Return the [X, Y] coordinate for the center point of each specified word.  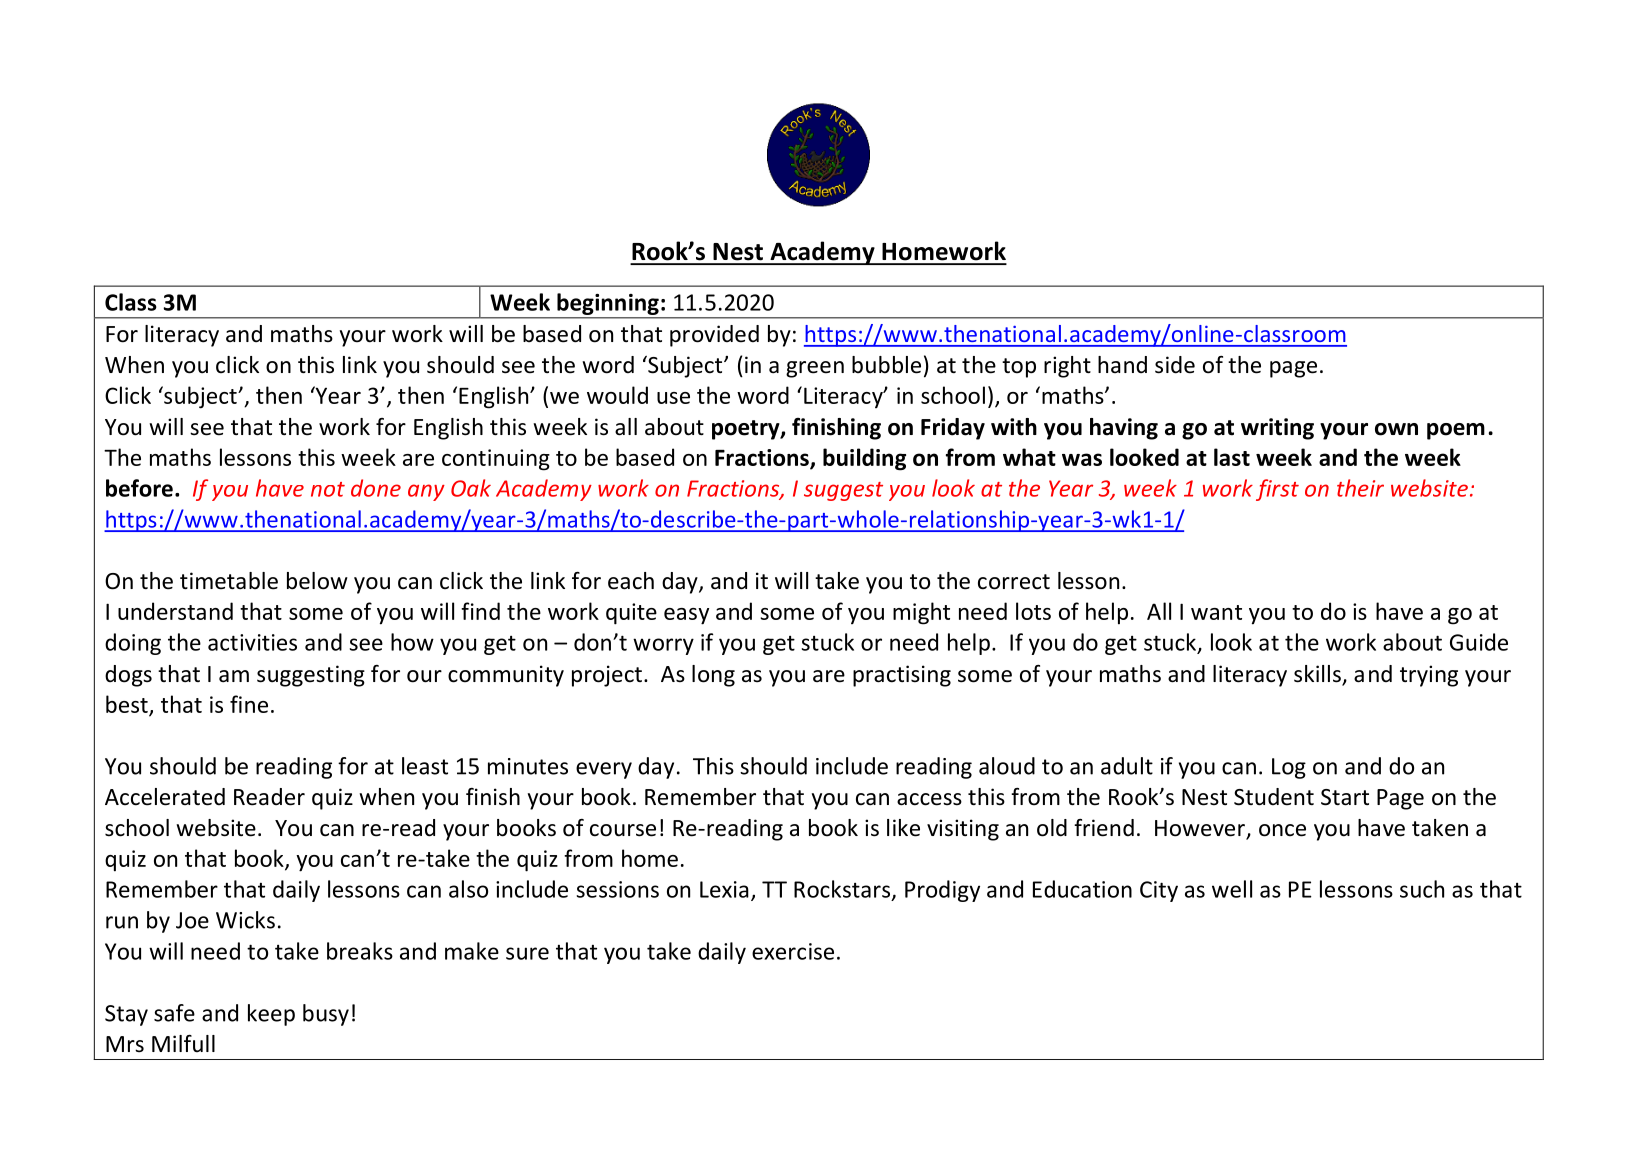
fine [249, 704]
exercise [793, 951]
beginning [608, 304]
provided [714, 336]
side [1175, 365]
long [713, 676]
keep [271, 1015]
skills [1318, 675]
